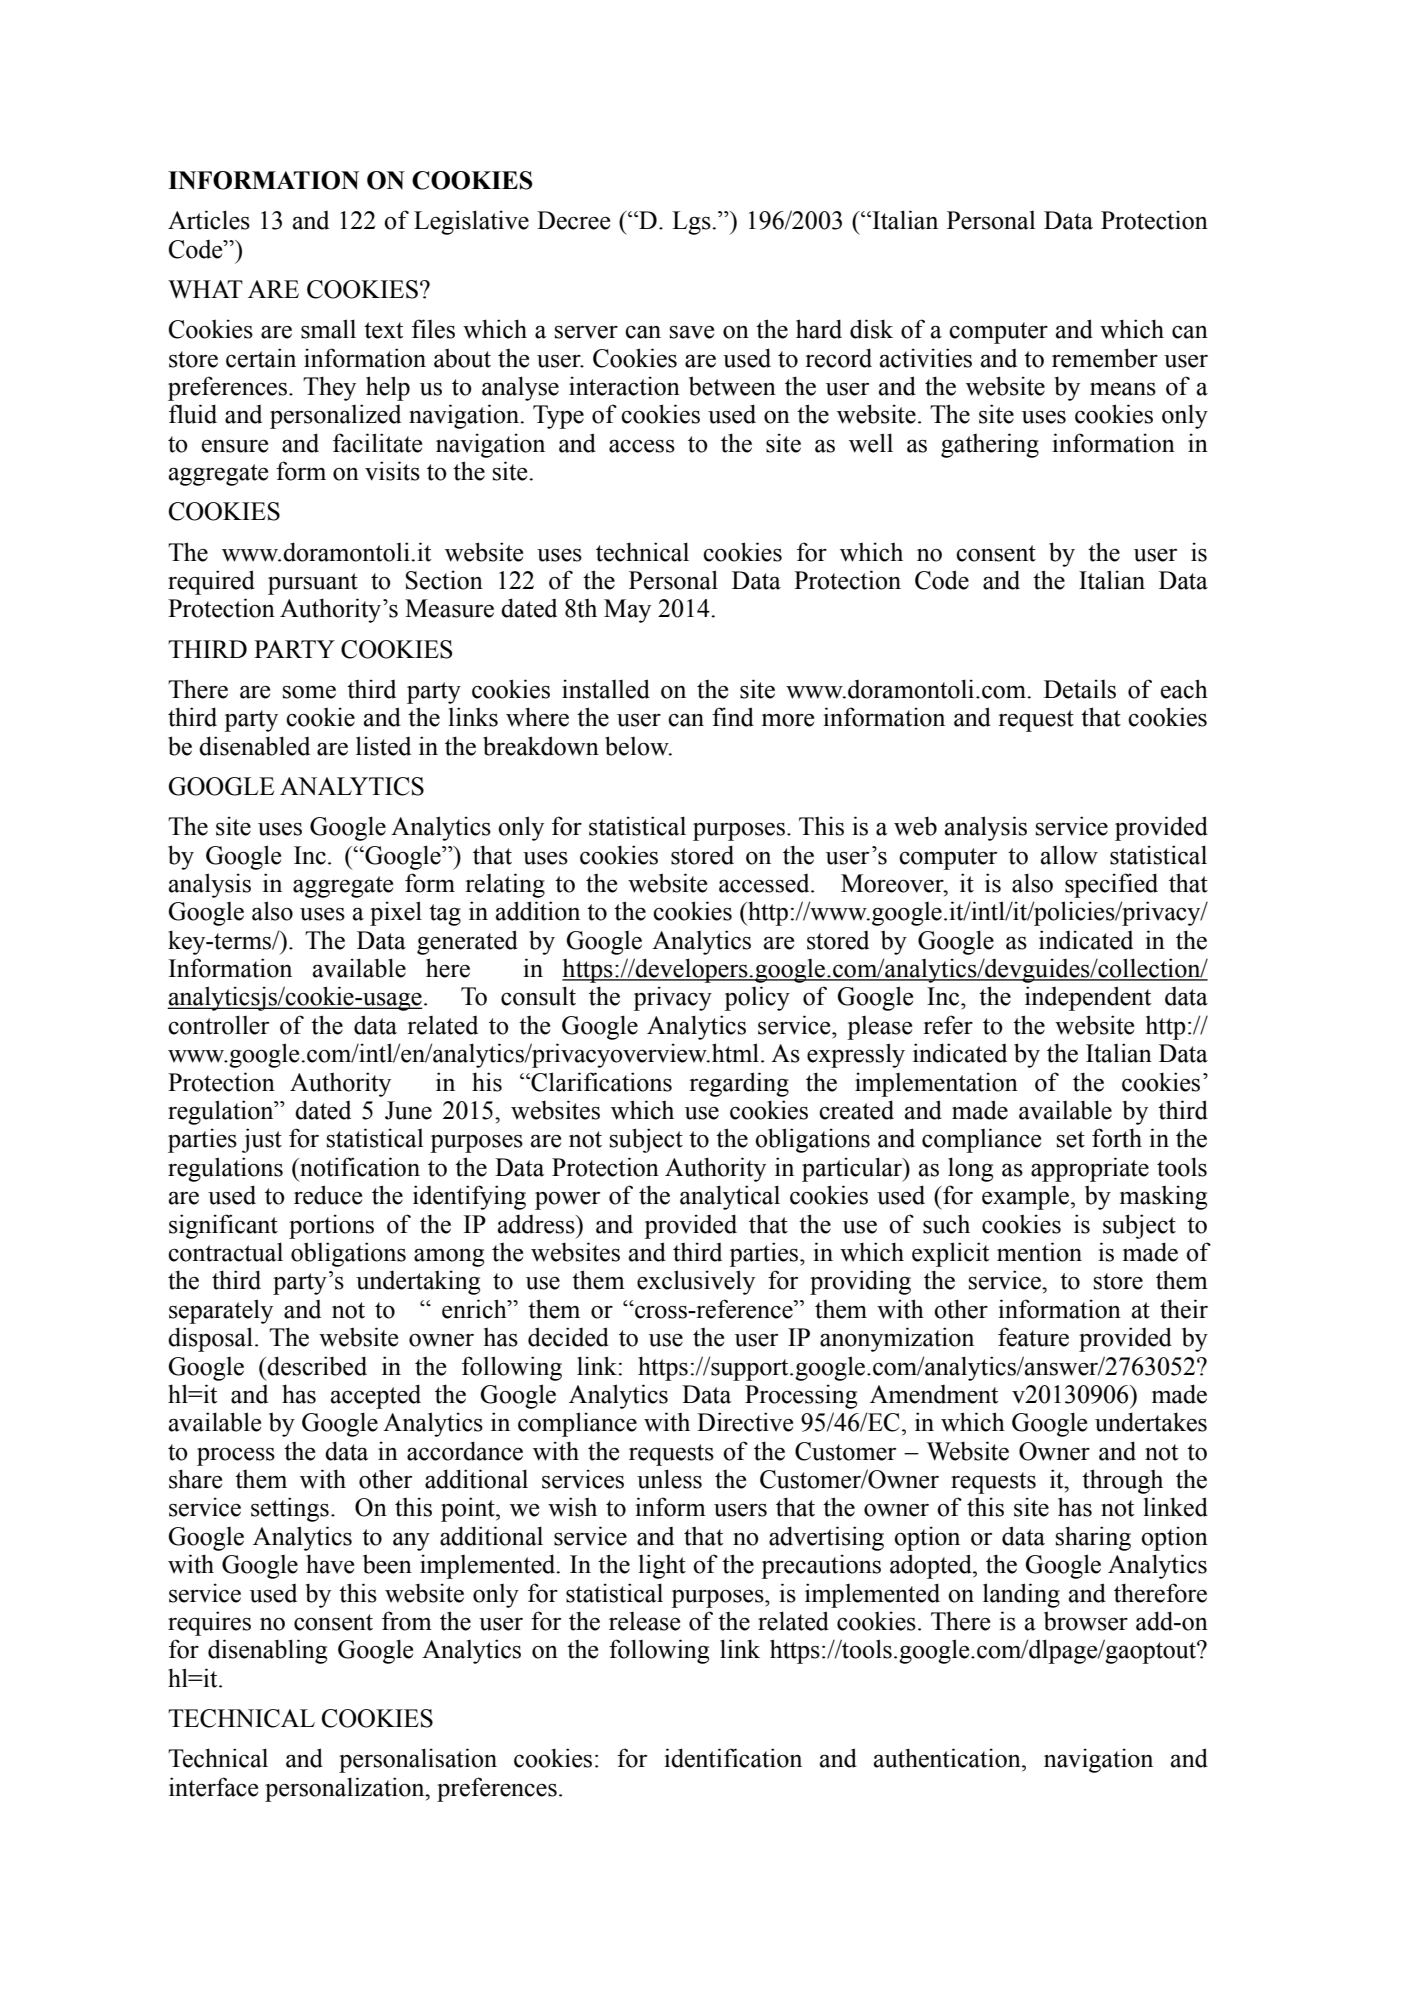 The width and height of the page is (1408, 1992). Describe the element at coordinates (1088, 998) in the page. I see `independent` at that location.
